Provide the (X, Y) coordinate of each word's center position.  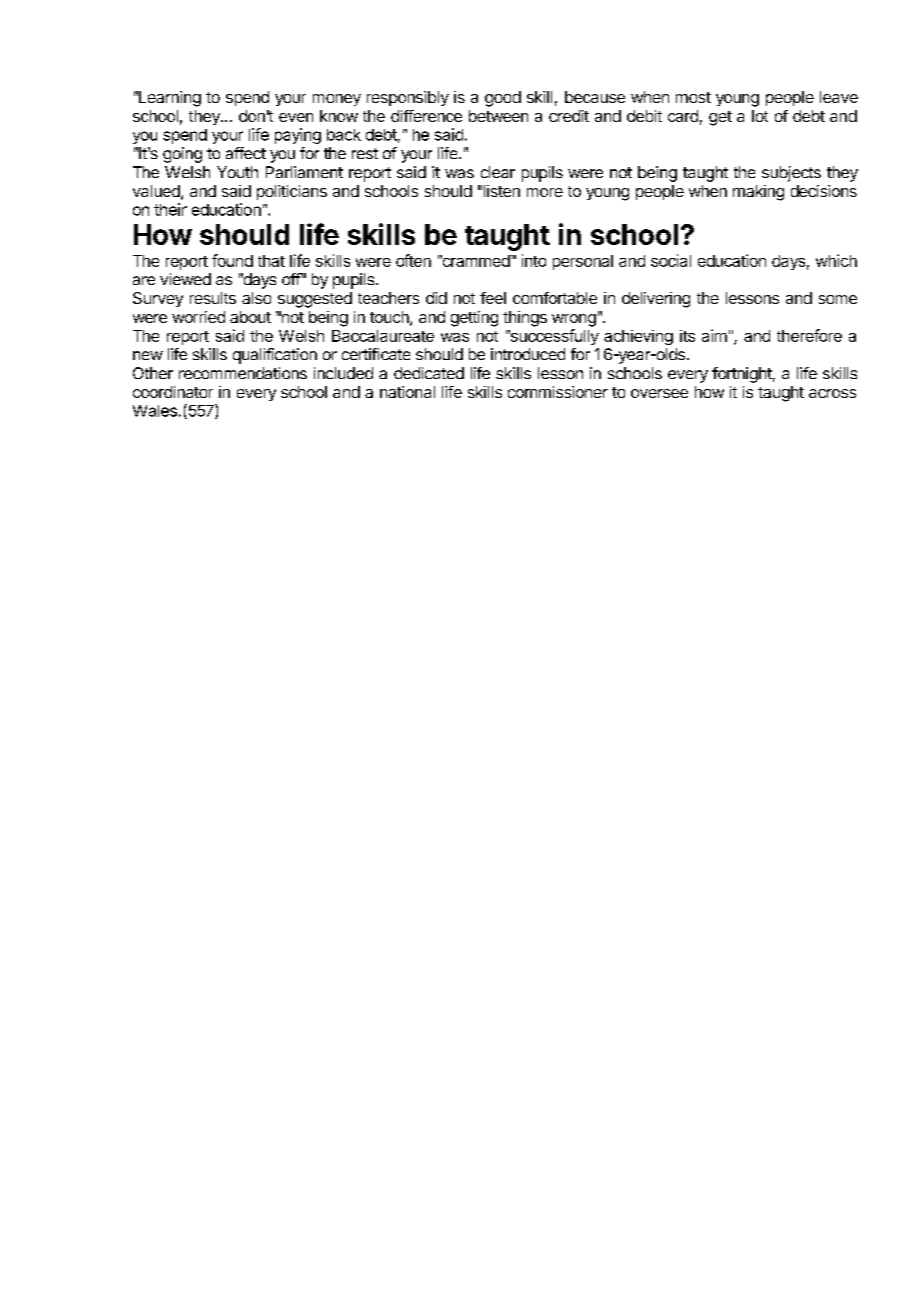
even (296, 117)
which (836, 260)
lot (760, 116)
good (503, 99)
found (232, 260)
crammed (475, 261)
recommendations (243, 373)
